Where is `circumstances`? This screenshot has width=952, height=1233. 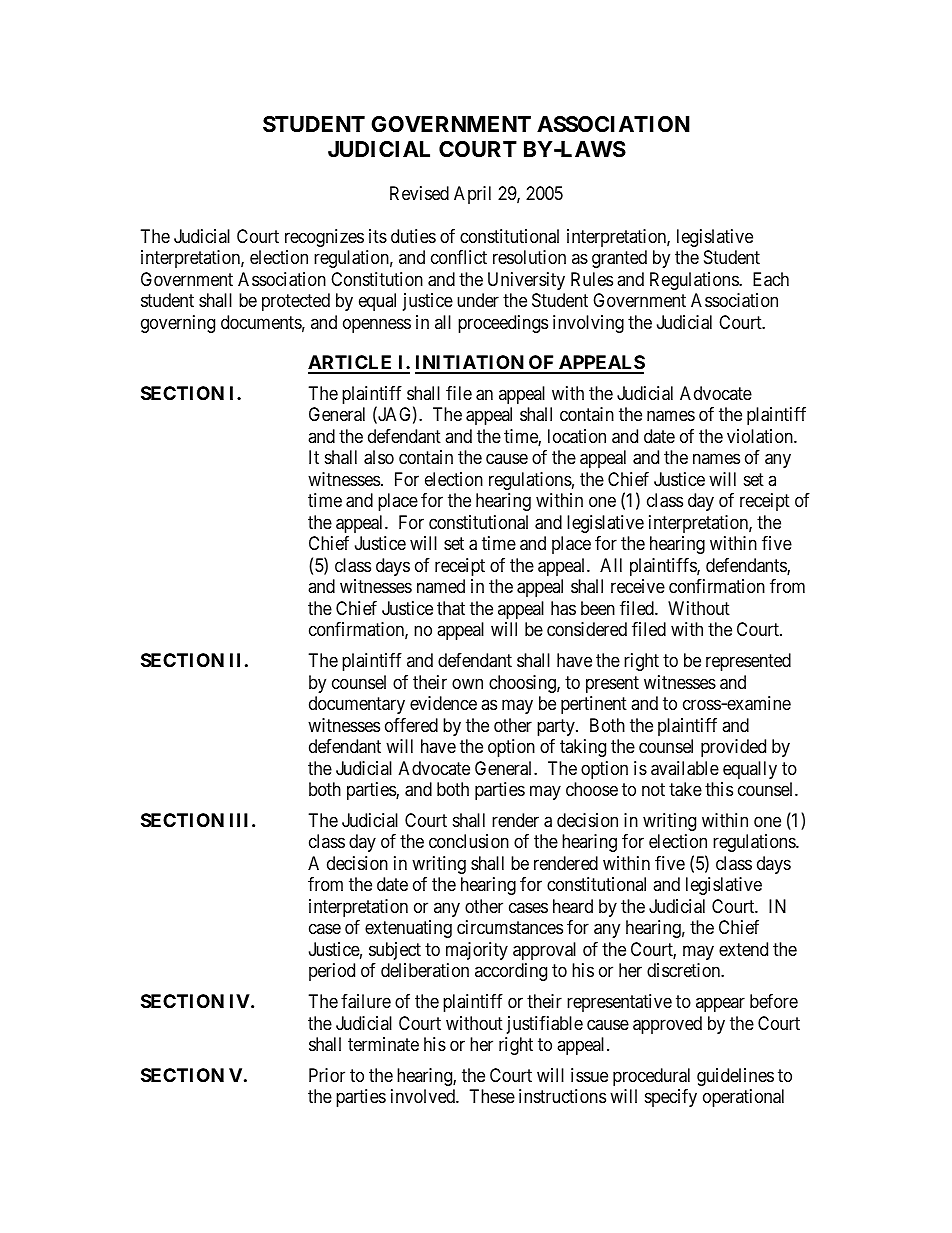 circumstances is located at coordinates (510, 927).
